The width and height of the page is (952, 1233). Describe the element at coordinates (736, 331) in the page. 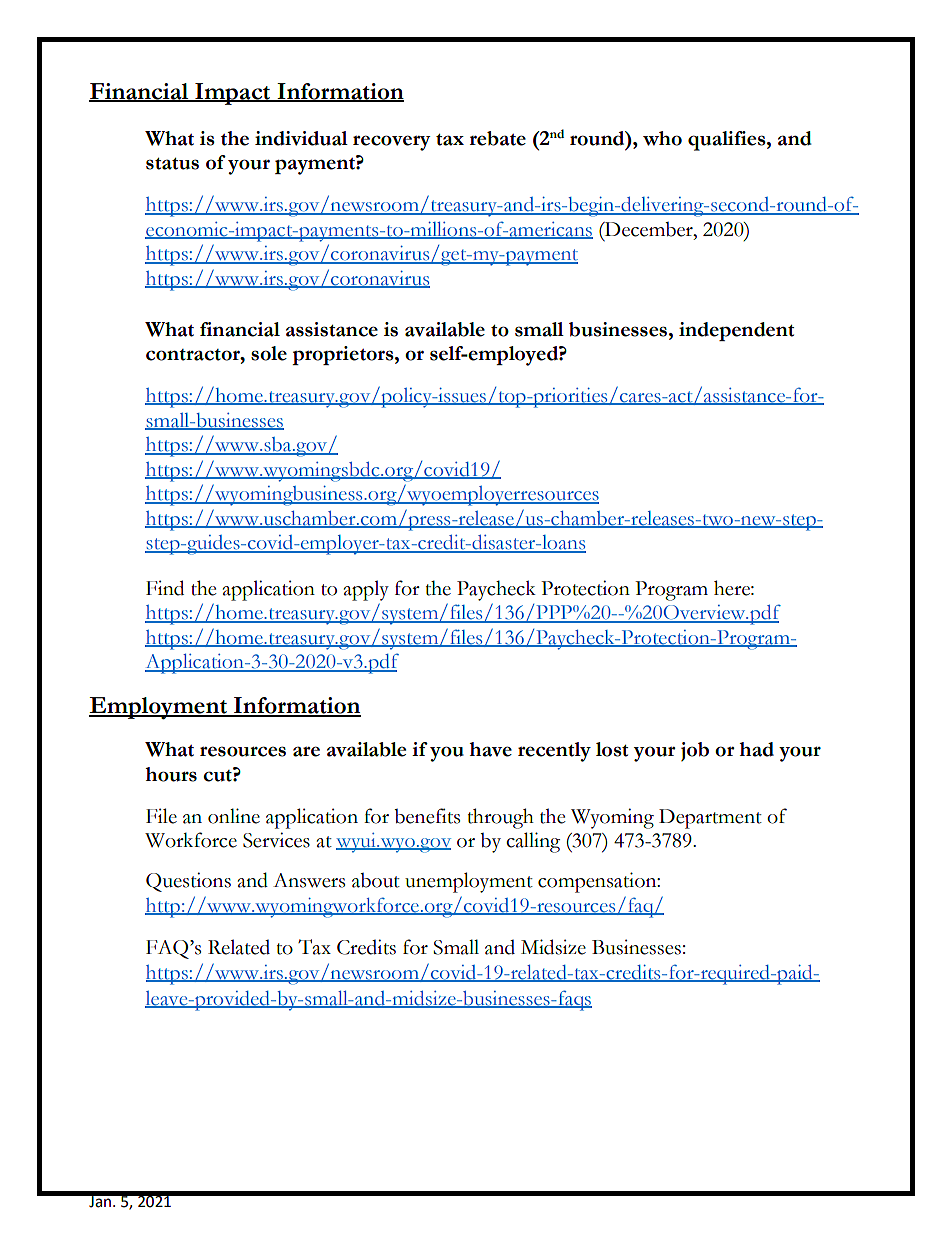

I see `independent` at that location.
